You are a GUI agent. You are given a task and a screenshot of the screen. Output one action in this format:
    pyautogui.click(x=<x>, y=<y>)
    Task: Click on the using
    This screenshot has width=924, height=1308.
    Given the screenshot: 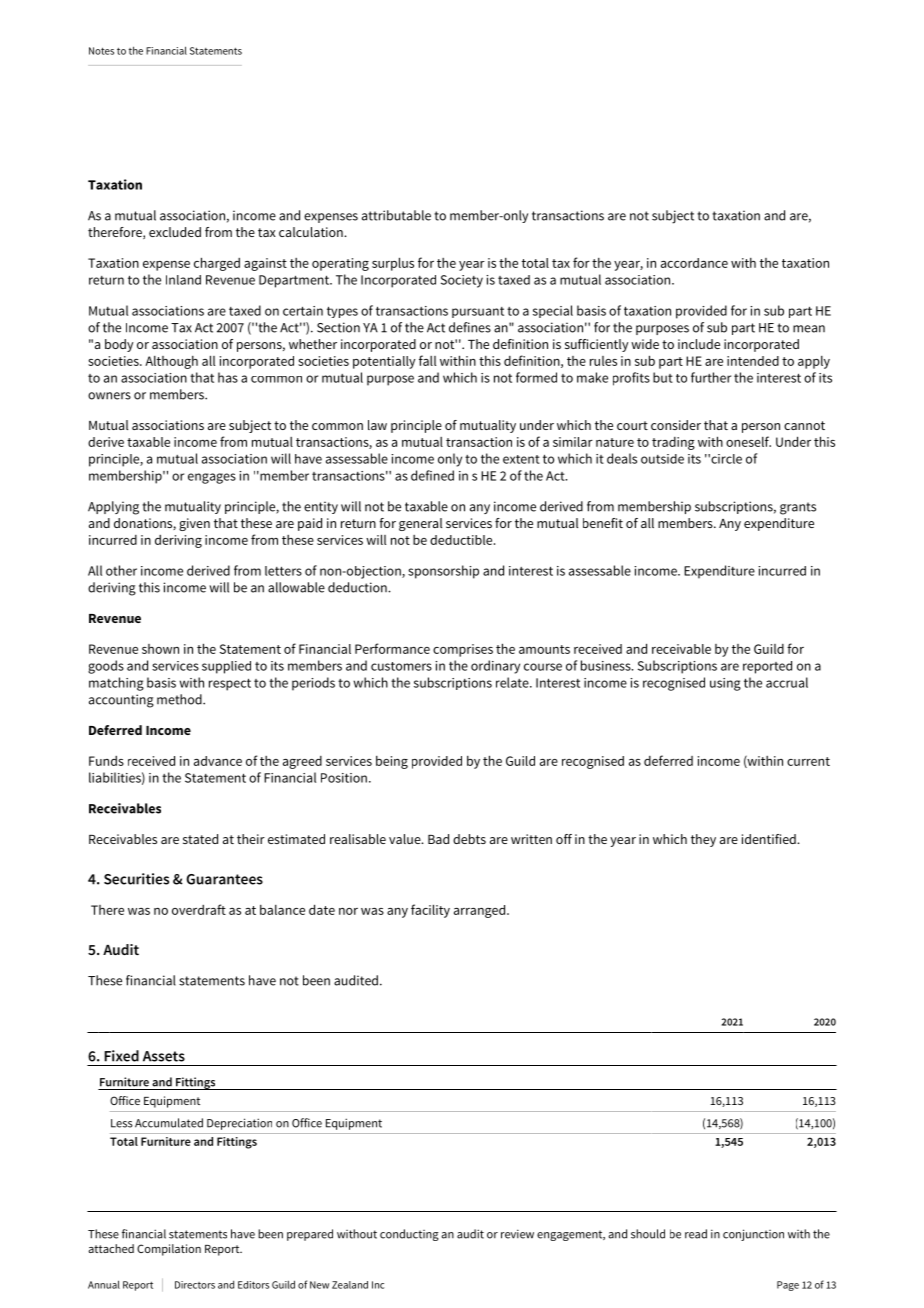 What is the action you would take?
    pyautogui.click(x=725, y=684)
